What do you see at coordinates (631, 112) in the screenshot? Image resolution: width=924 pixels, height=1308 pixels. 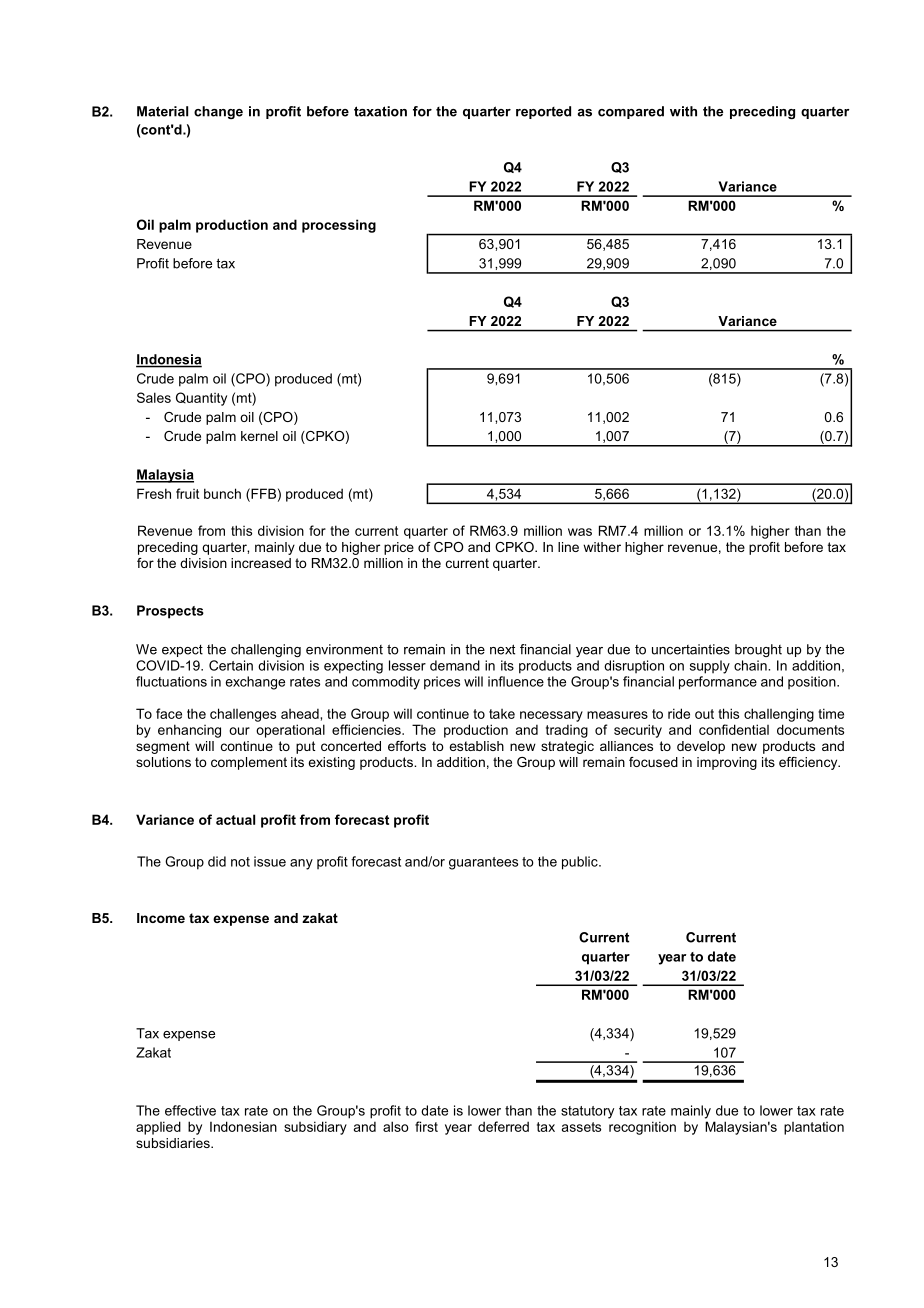 I see `compared` at bounding box center [631, 112].
